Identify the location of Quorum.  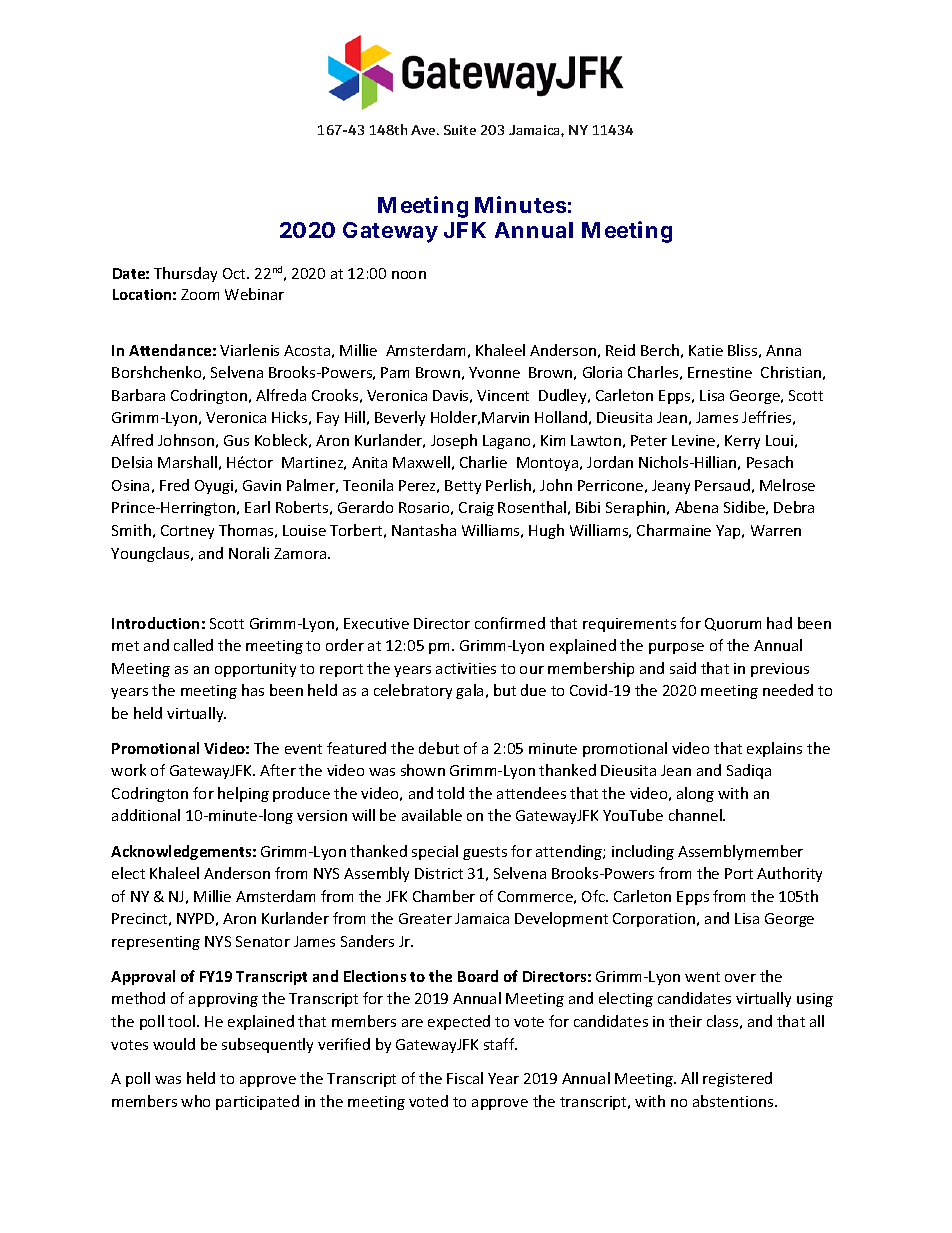
(733, 624).
